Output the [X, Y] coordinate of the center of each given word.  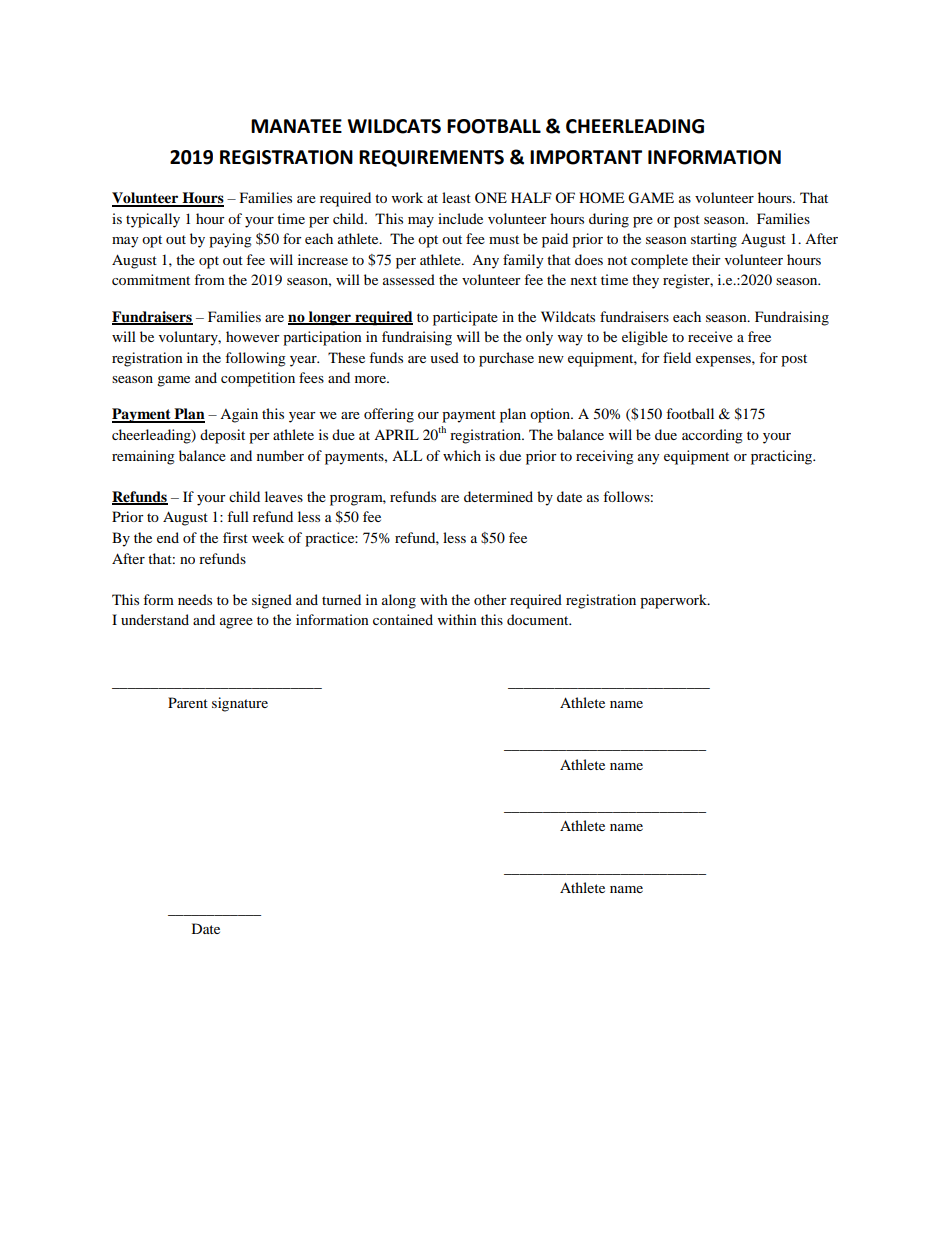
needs [195, 599]
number [280, 455]
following [255, 359]
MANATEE [296, 126]
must [504, 239]
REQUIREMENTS [431, 158]
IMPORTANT [586, 157]
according [712, 436]
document [539, 619]
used [444, 357]
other [490, 599]
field [677, 357]
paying [230, 240]
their [706, 259]
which [462, 455]
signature [240, 704]
